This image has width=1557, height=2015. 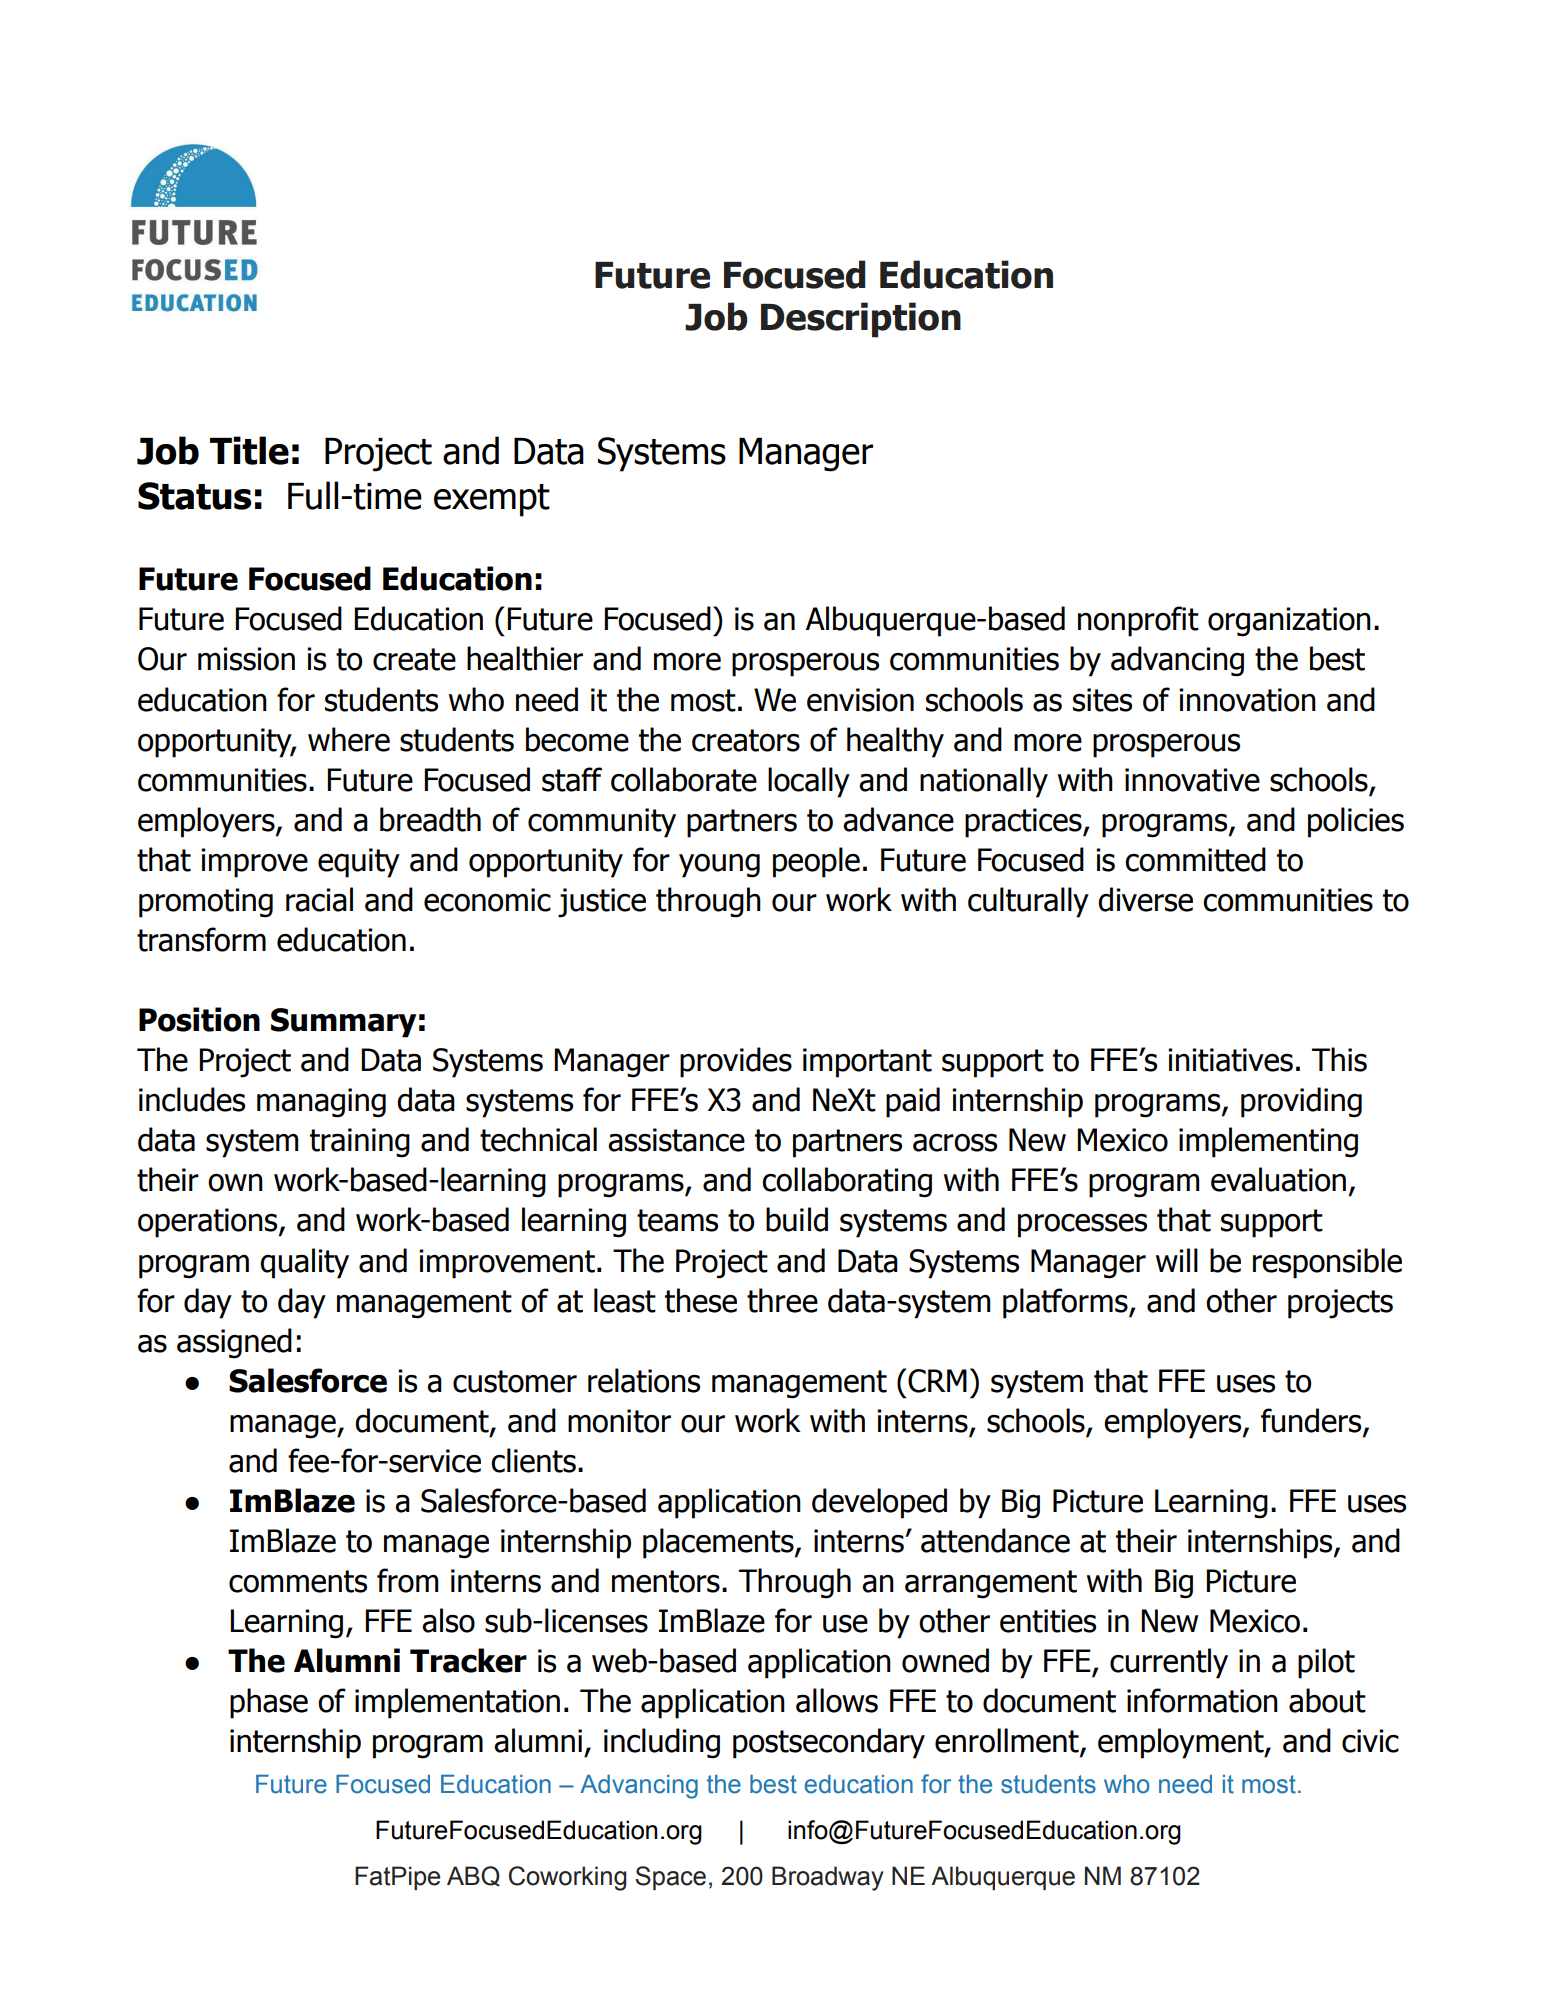 I want to click on Description, so click(x=861, y=320).
